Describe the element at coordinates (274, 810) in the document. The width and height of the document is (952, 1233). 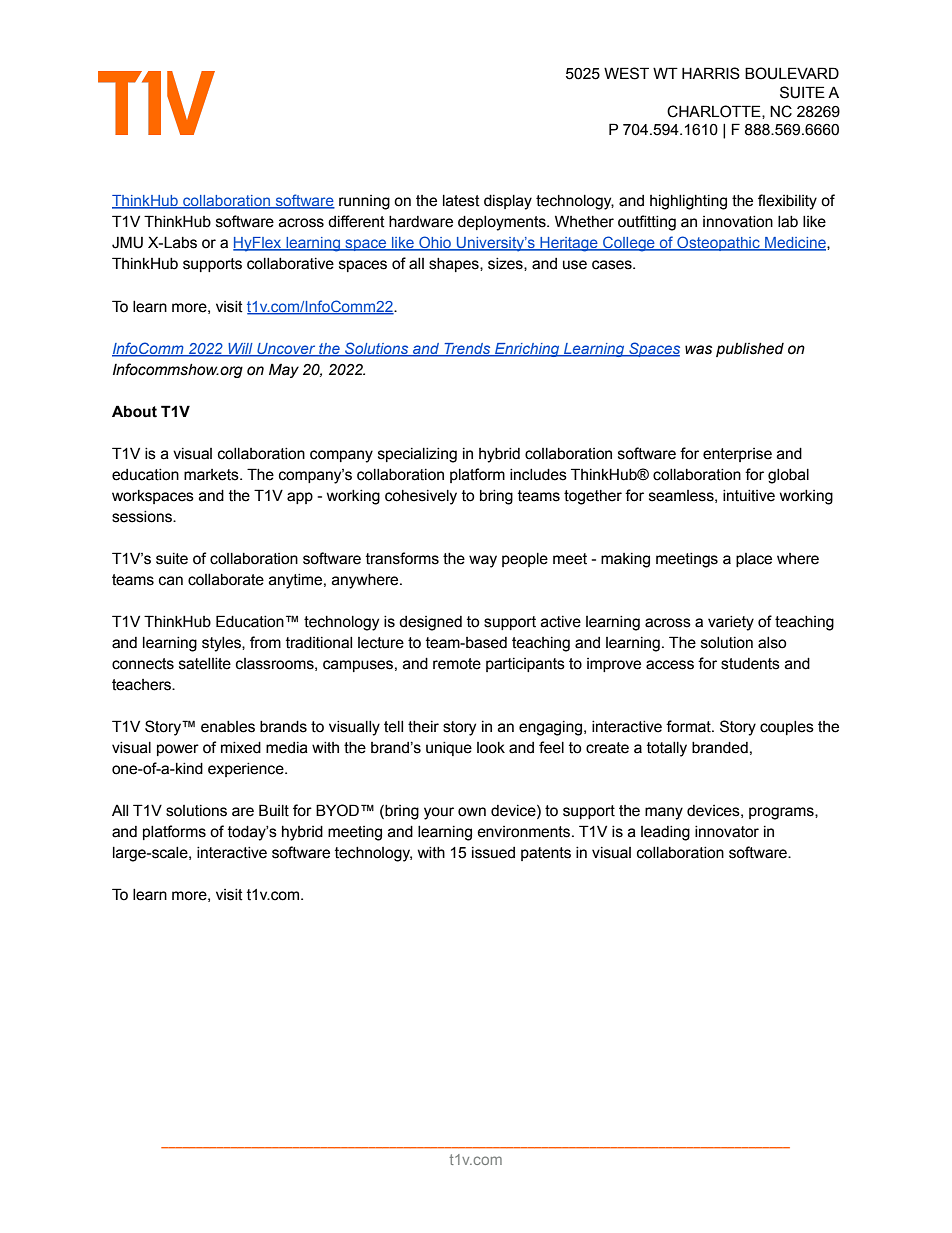
I see `Built` at that location.
